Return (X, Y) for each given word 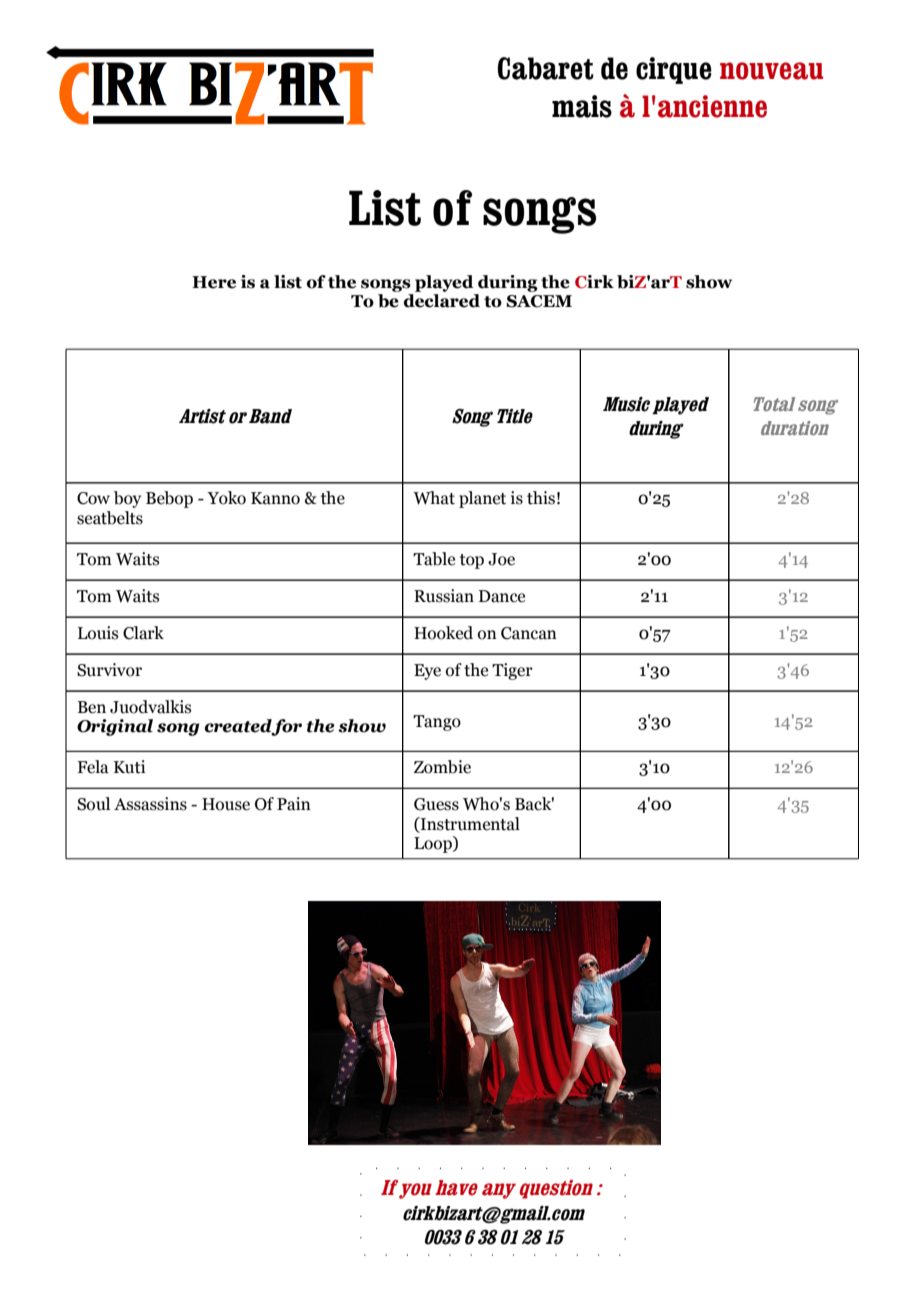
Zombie (442, 767)
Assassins (150, 804)
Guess (436, 804)
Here (214, 282)
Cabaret (546, 68)
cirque (674, 70)
